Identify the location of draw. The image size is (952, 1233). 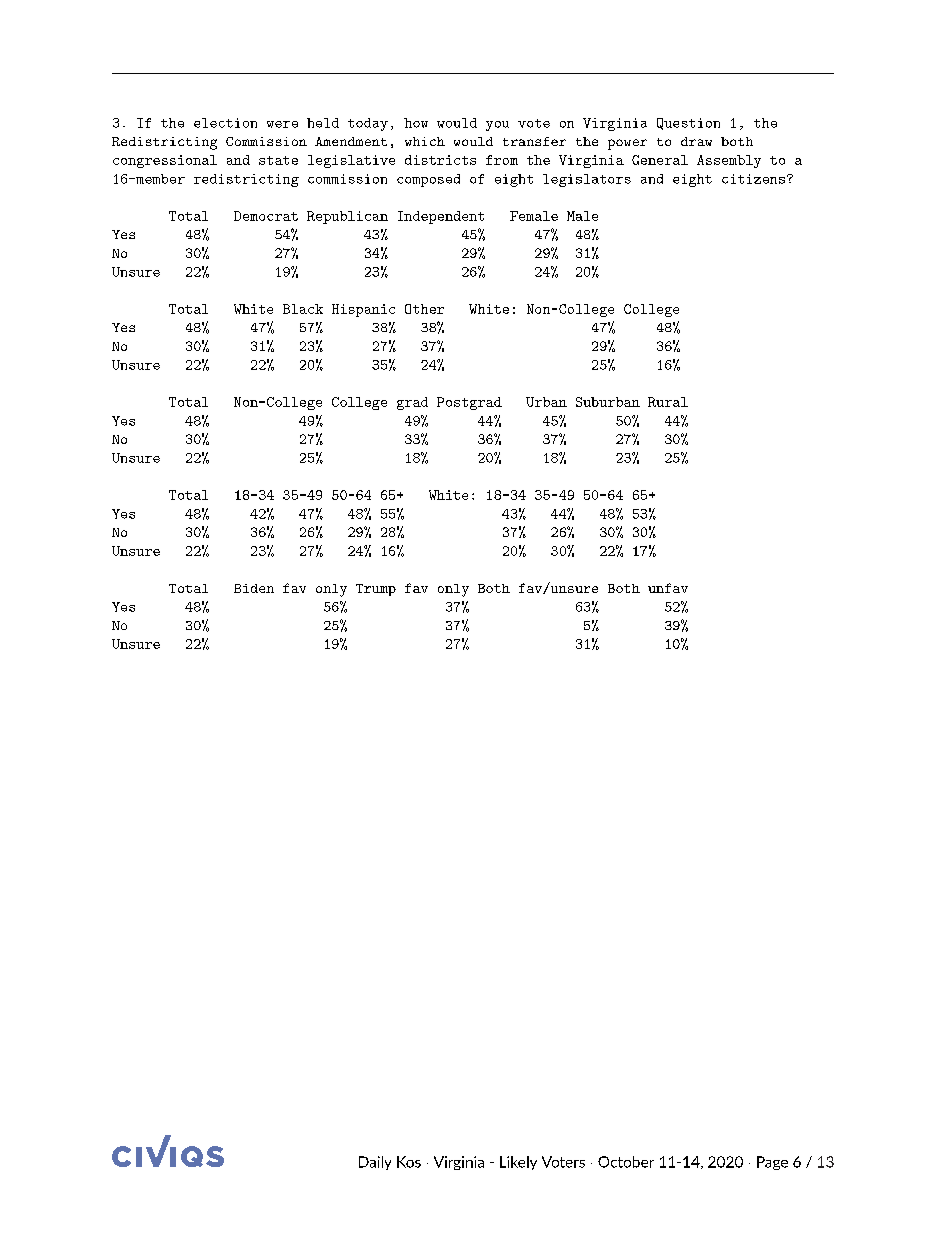
(696, 141).
